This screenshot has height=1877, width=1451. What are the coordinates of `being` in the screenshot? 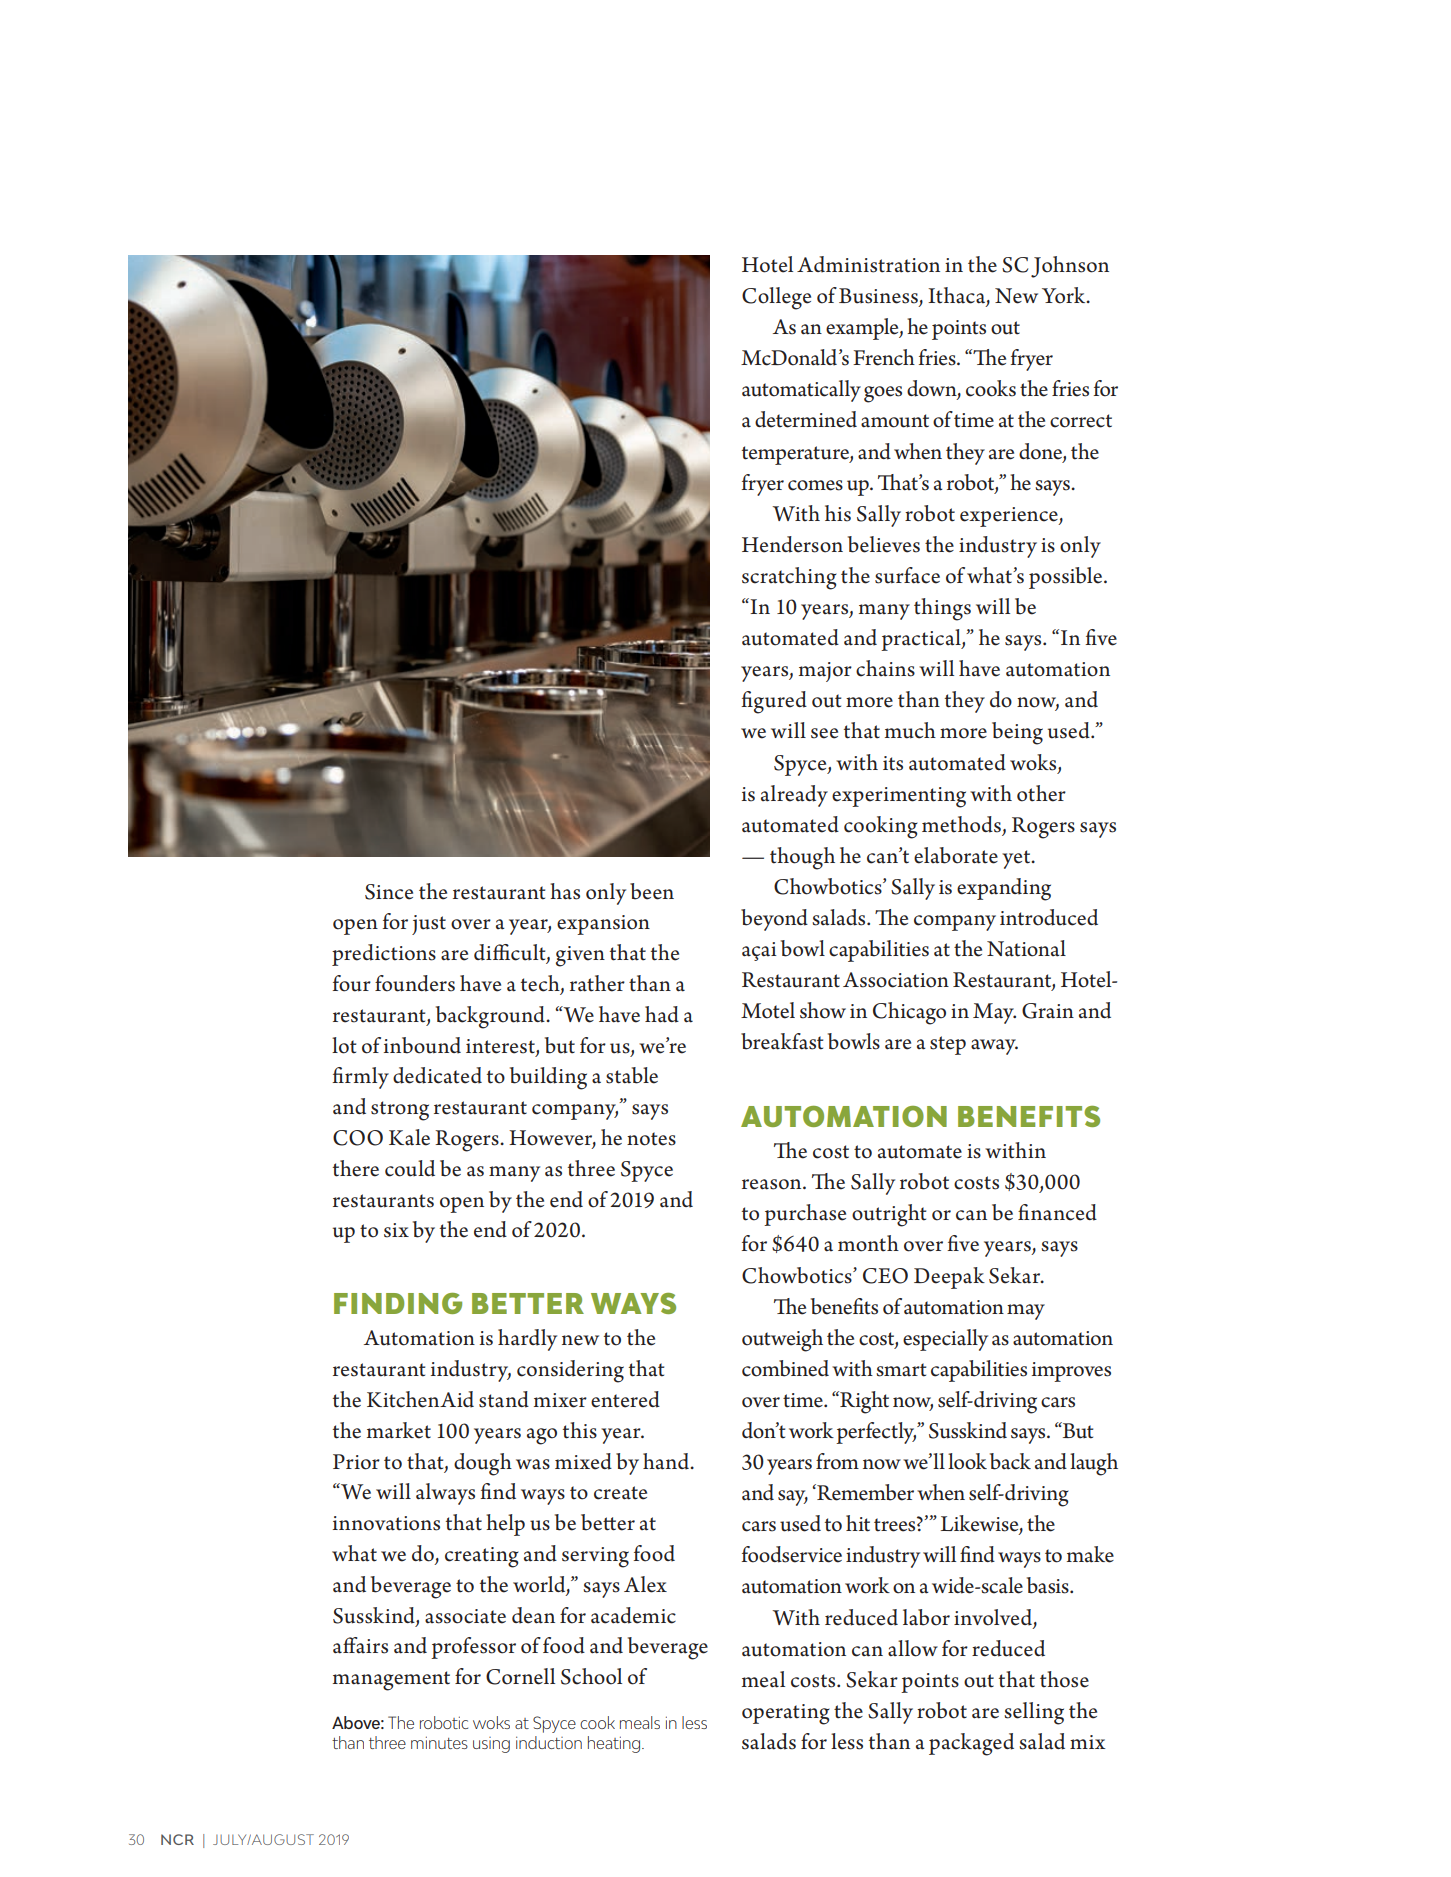 It's located at (1017, 733).
